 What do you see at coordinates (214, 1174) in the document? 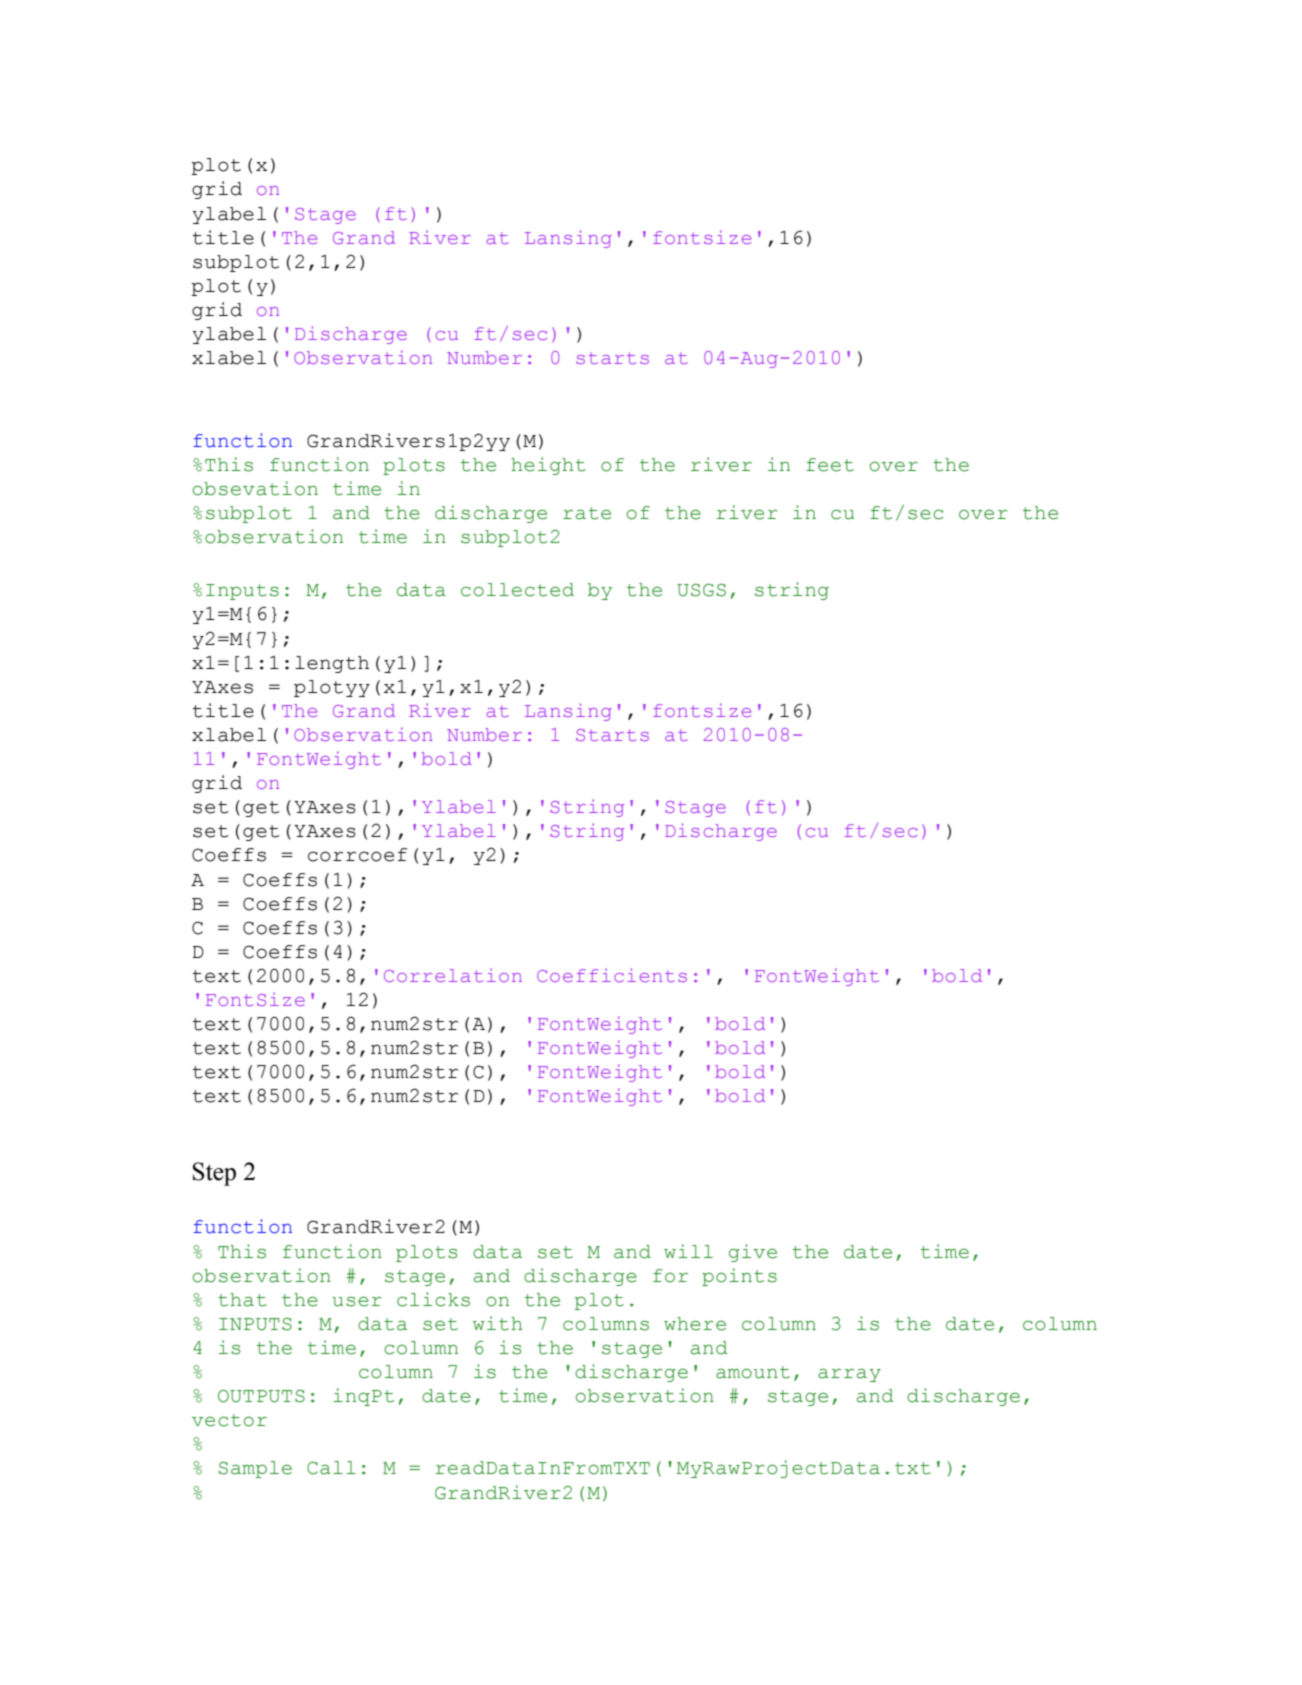
I see `Step` at bounding box center [214, 1174].
